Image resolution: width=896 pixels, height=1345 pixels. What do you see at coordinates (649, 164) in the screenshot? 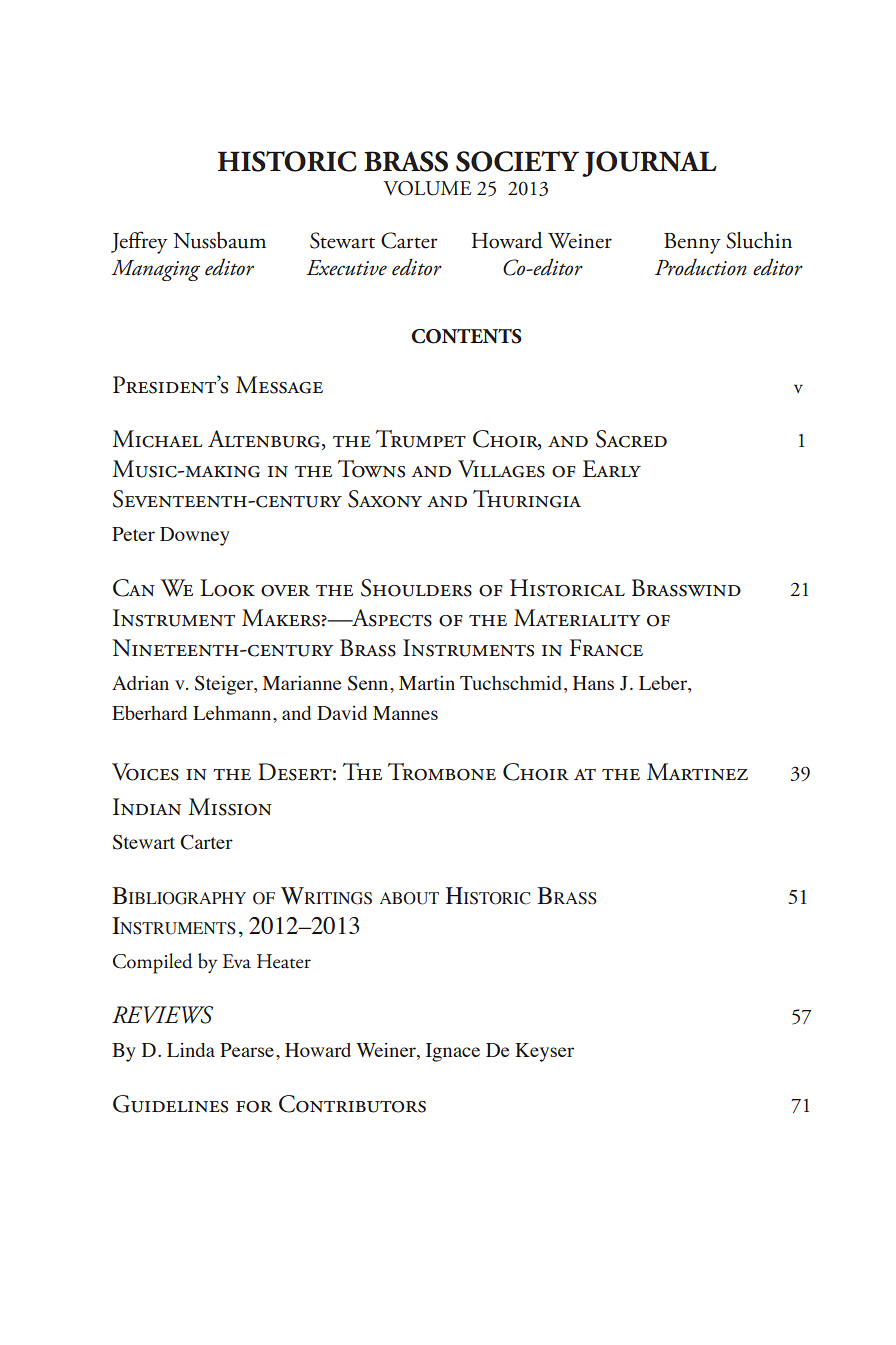
I see `JOURNAL` at bounding box center [649, 164].
